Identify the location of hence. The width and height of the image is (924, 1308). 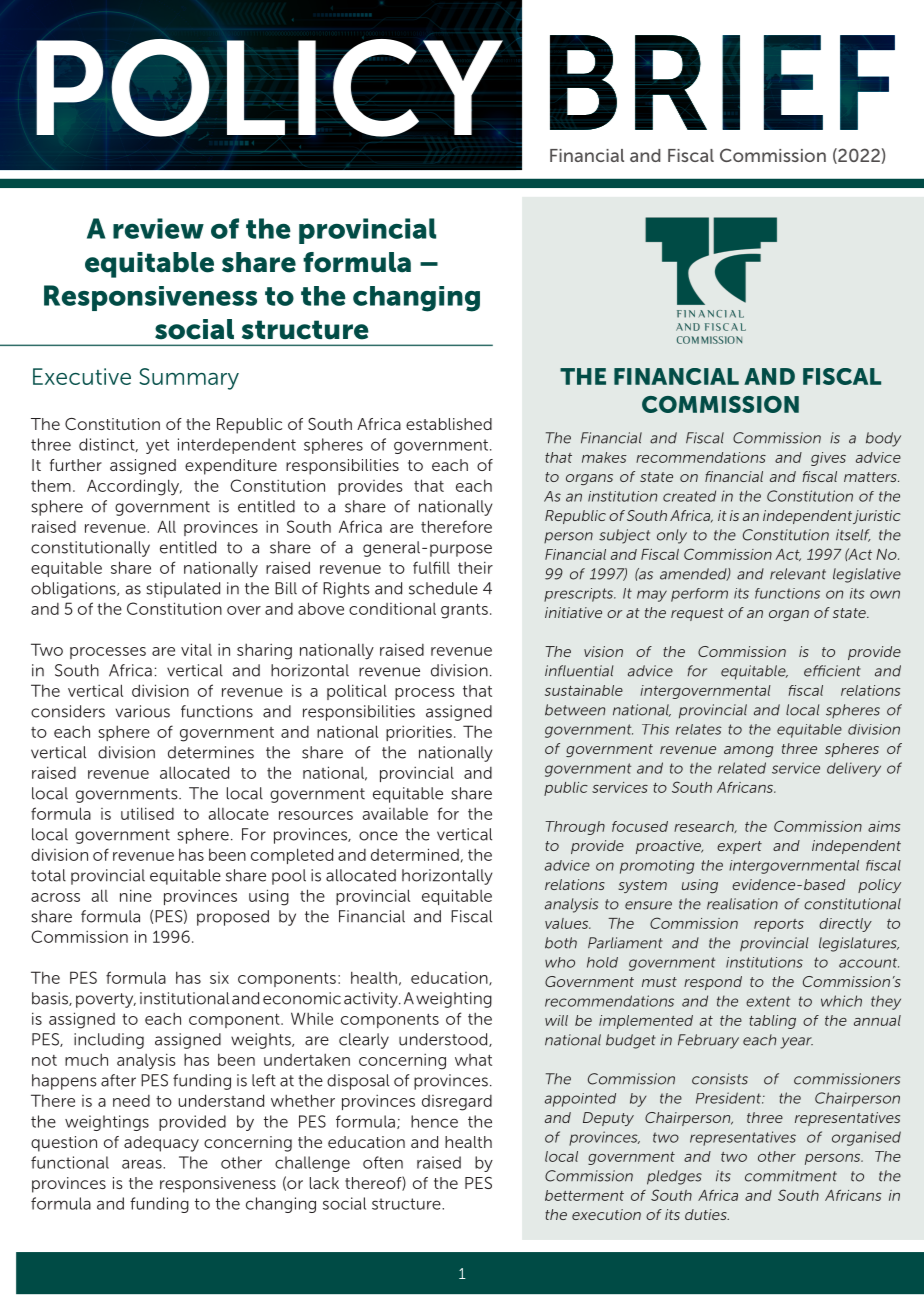
(434, 1121).
